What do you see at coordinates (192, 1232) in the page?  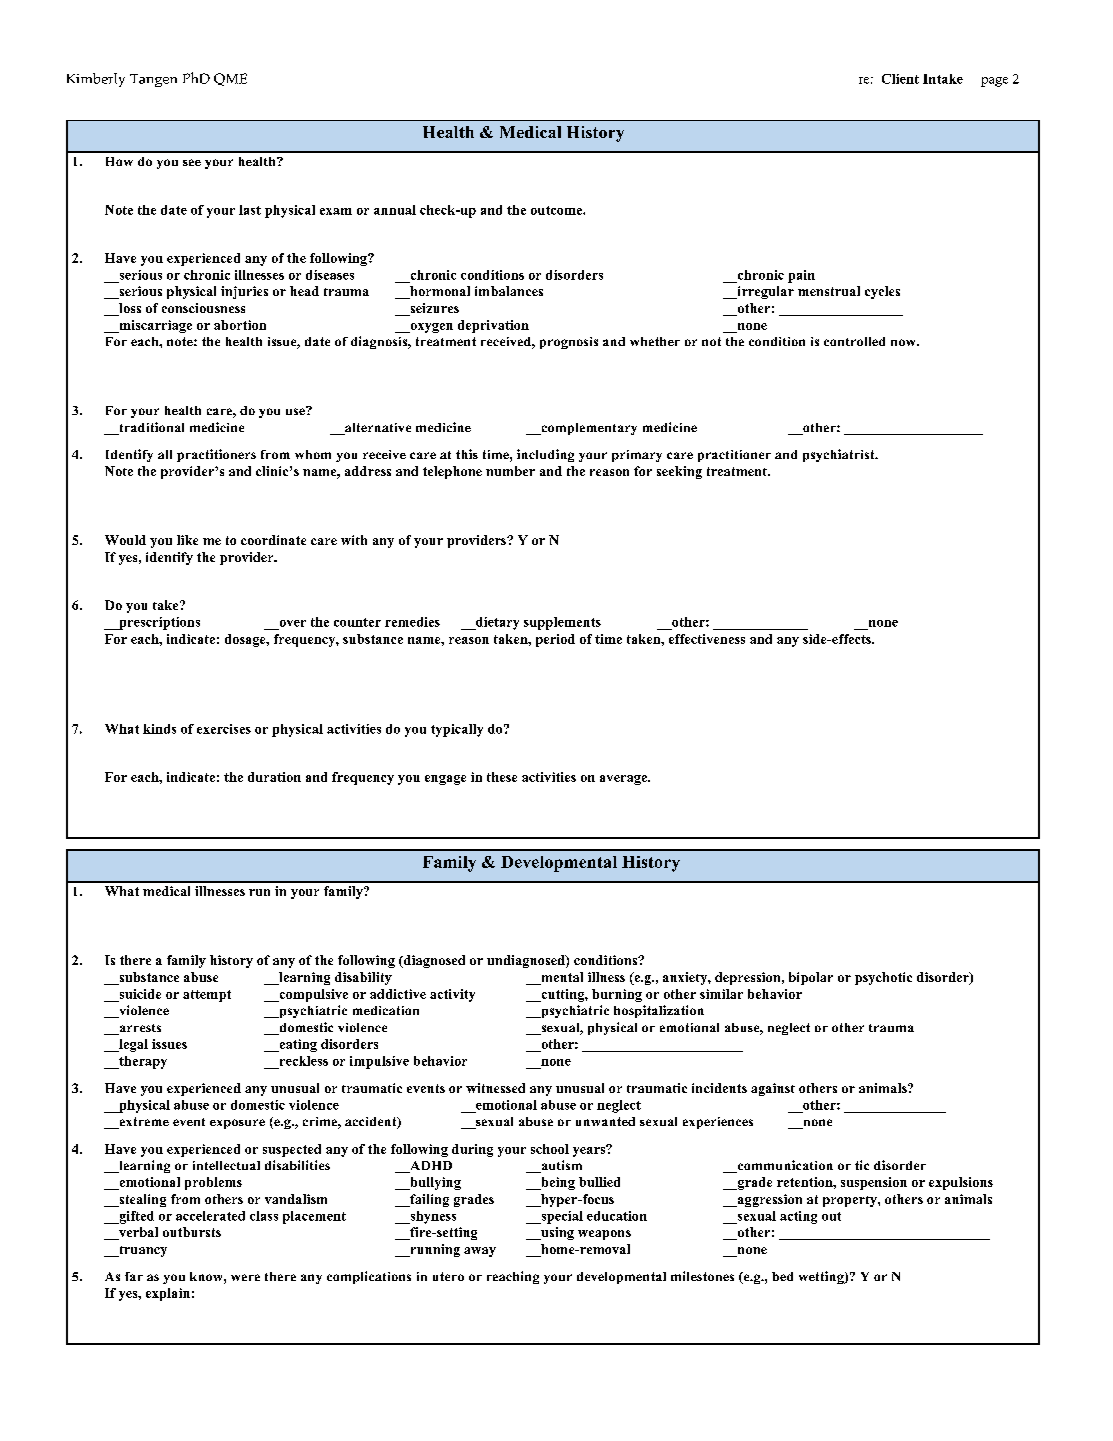 I see `outbursts` at bounding box center [192, 1232].
